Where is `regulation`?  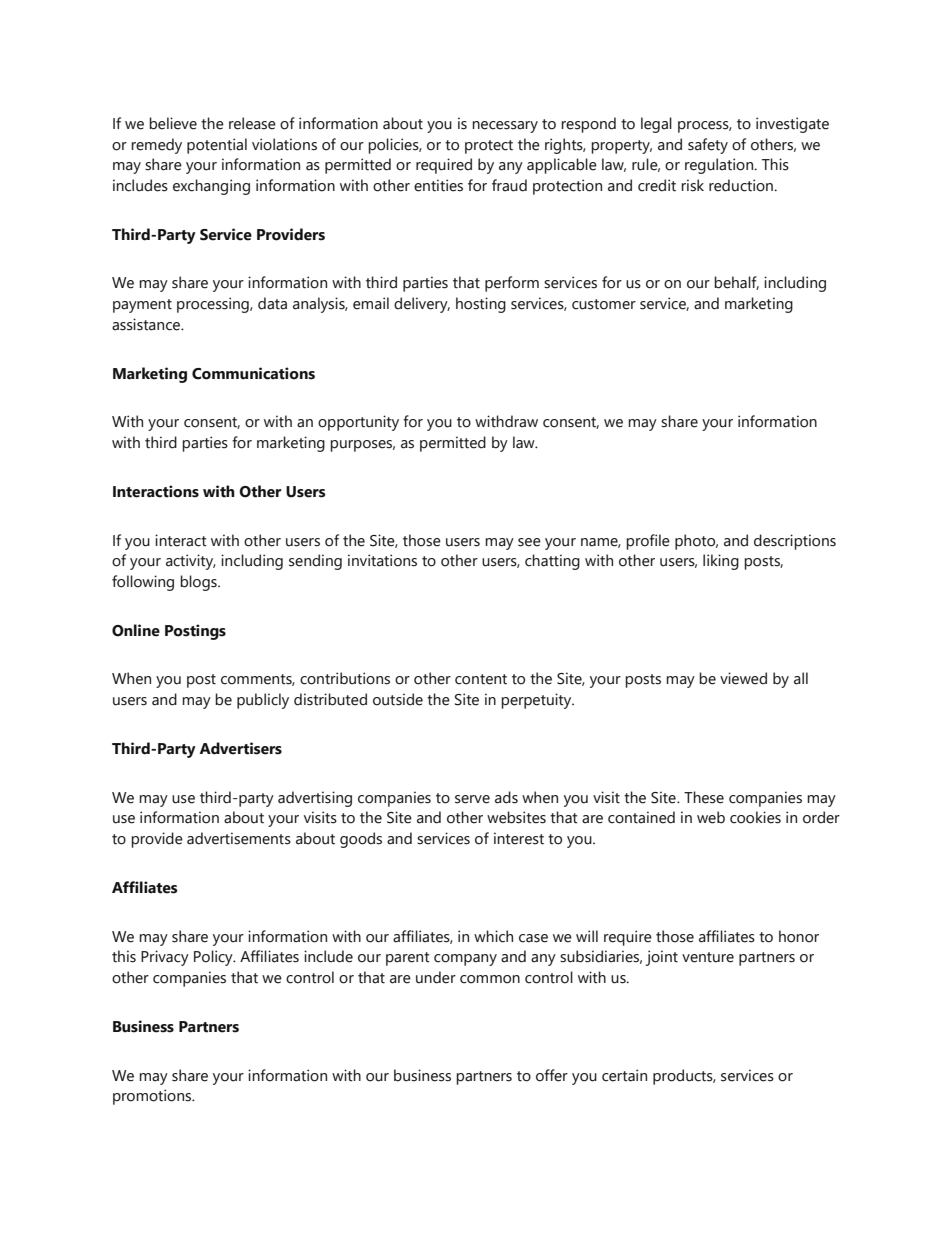
regulation is located at coordinates (720, 166).
